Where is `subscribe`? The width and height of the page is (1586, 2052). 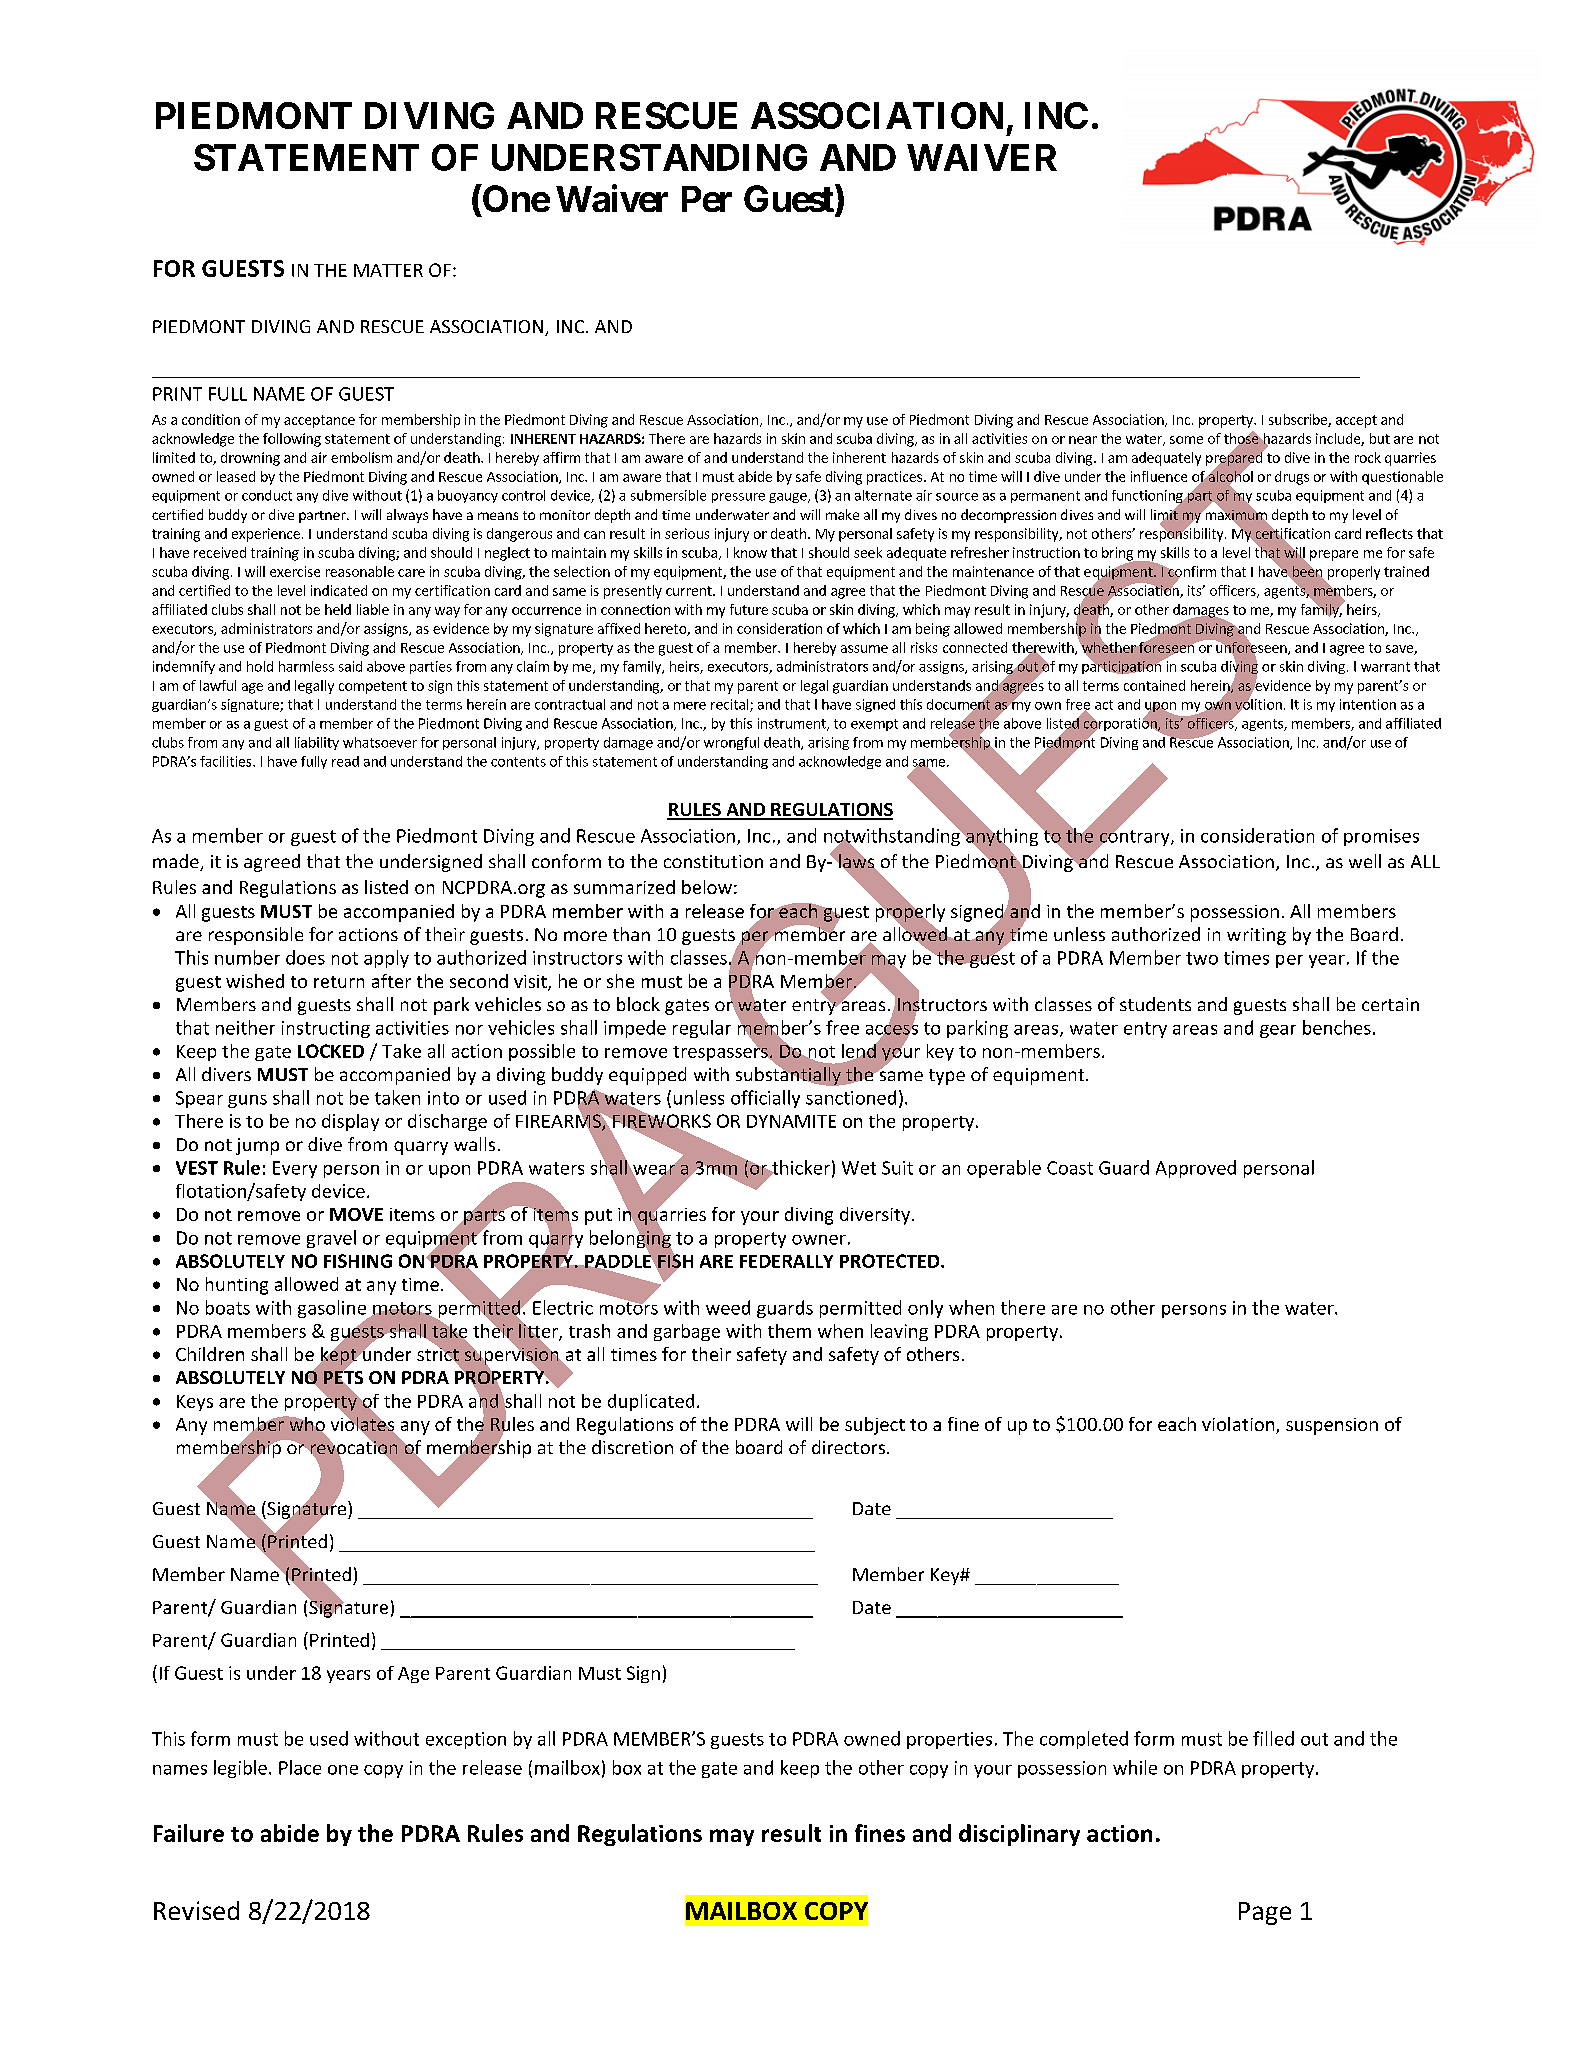
subscribe is located at coordinates (1299, 420).
